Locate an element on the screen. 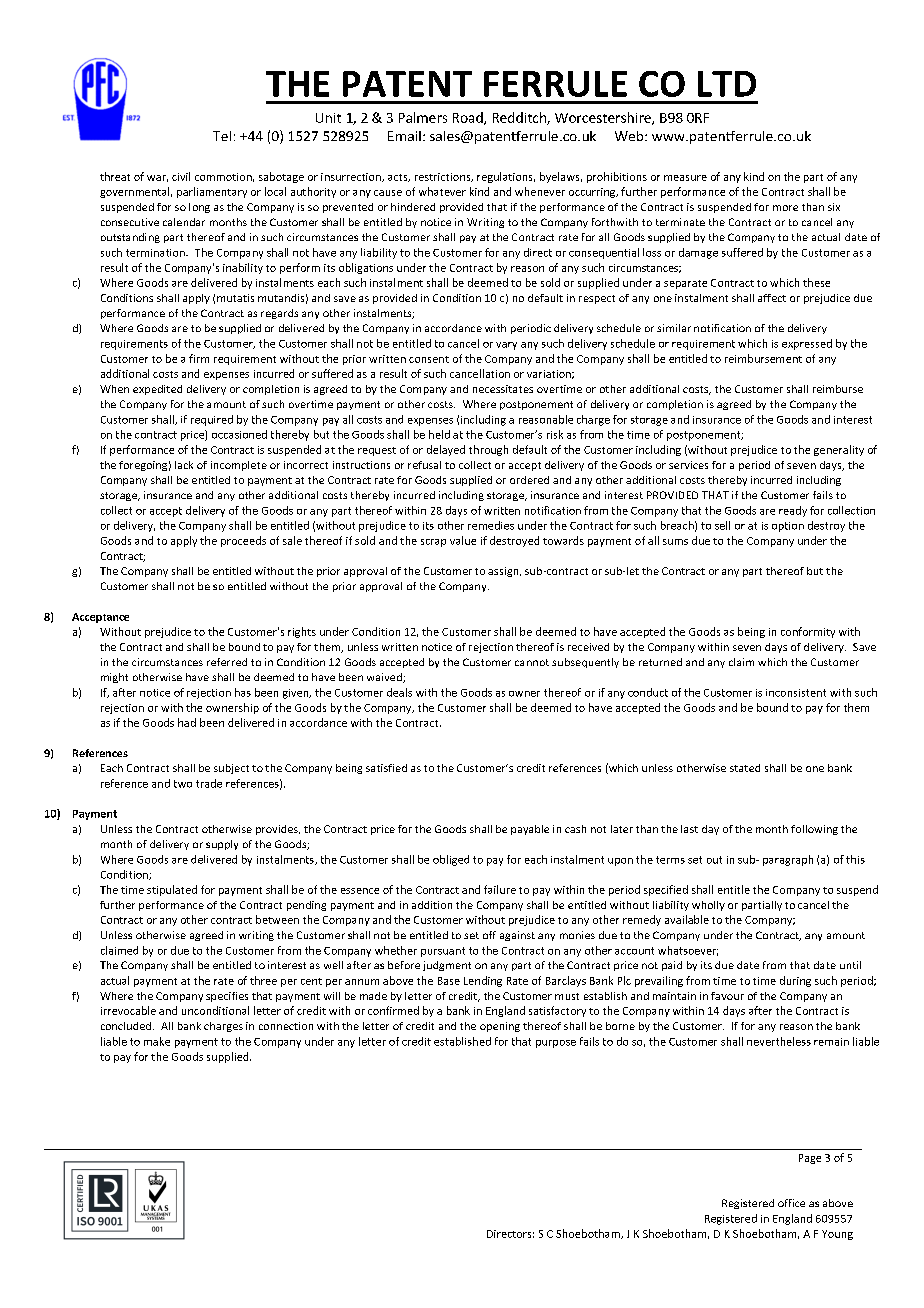  make is located at coordinates (157, 1041).
